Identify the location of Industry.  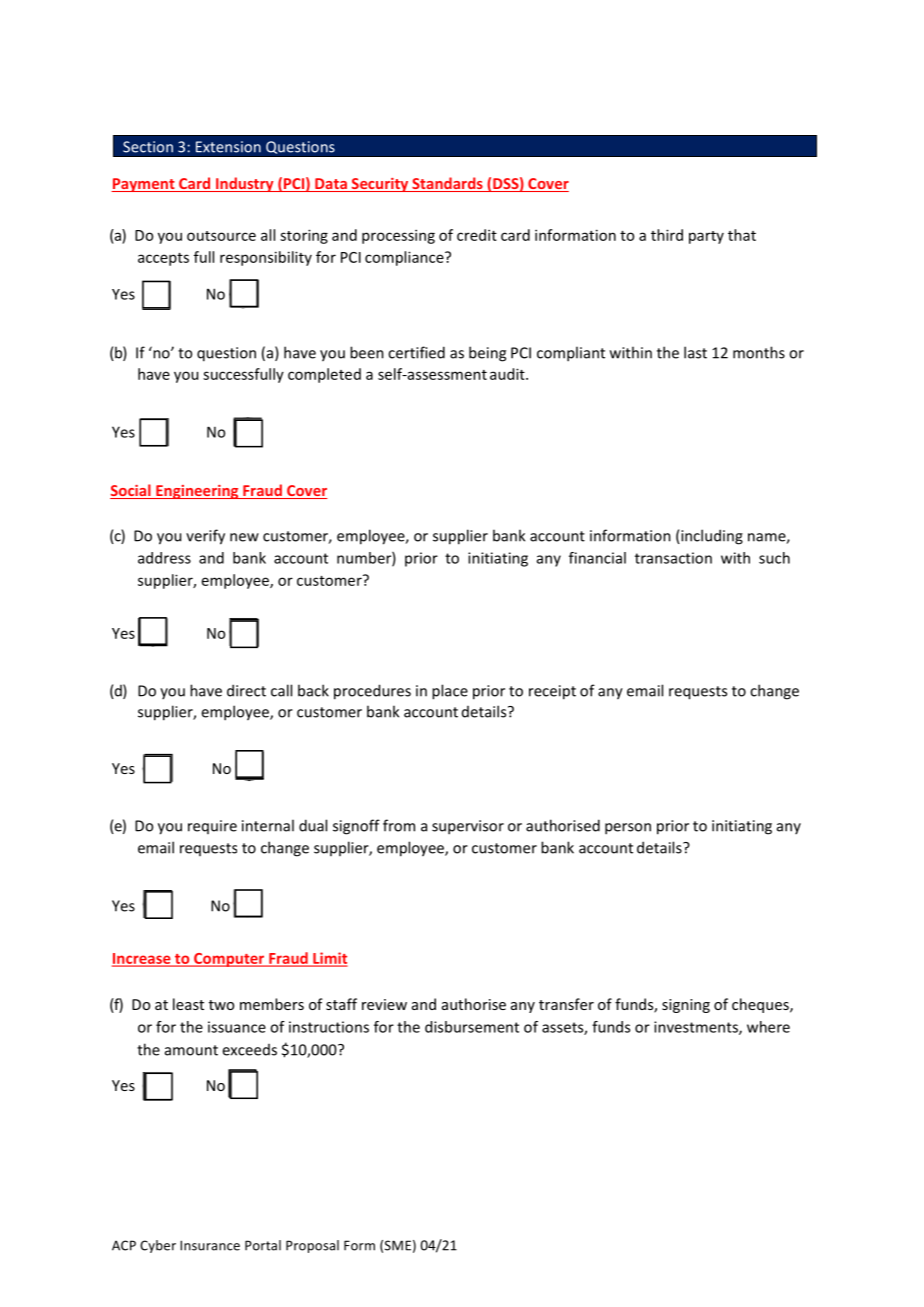
(245, 184).
